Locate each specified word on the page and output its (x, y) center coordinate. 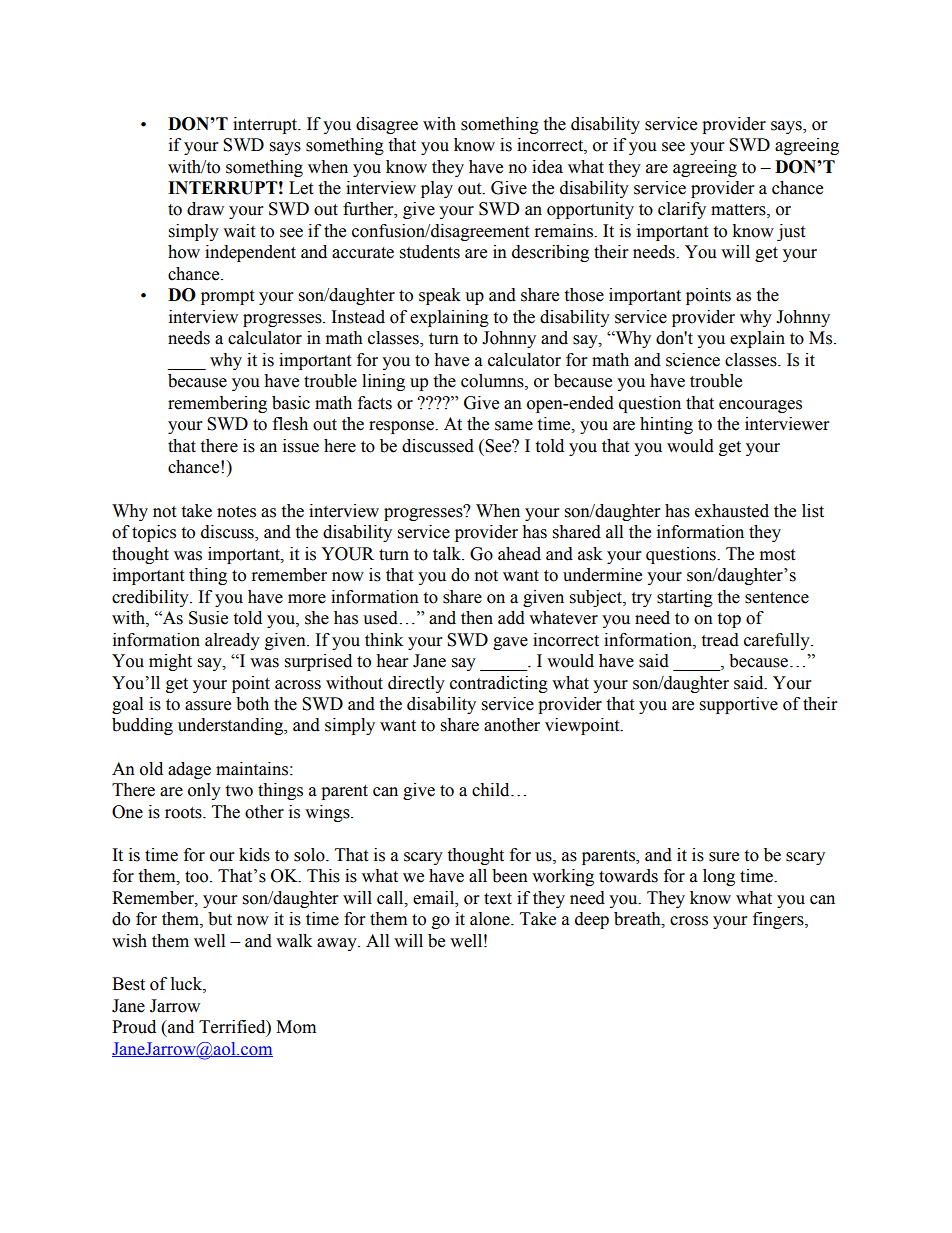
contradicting (499, 684)
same (514, 426)
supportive (739, 705)
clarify (682, 210)
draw (205, 209)
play (437, 189)
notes (236, 512)
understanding (232, 726)
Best (128, 984)
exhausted (732, 511)
